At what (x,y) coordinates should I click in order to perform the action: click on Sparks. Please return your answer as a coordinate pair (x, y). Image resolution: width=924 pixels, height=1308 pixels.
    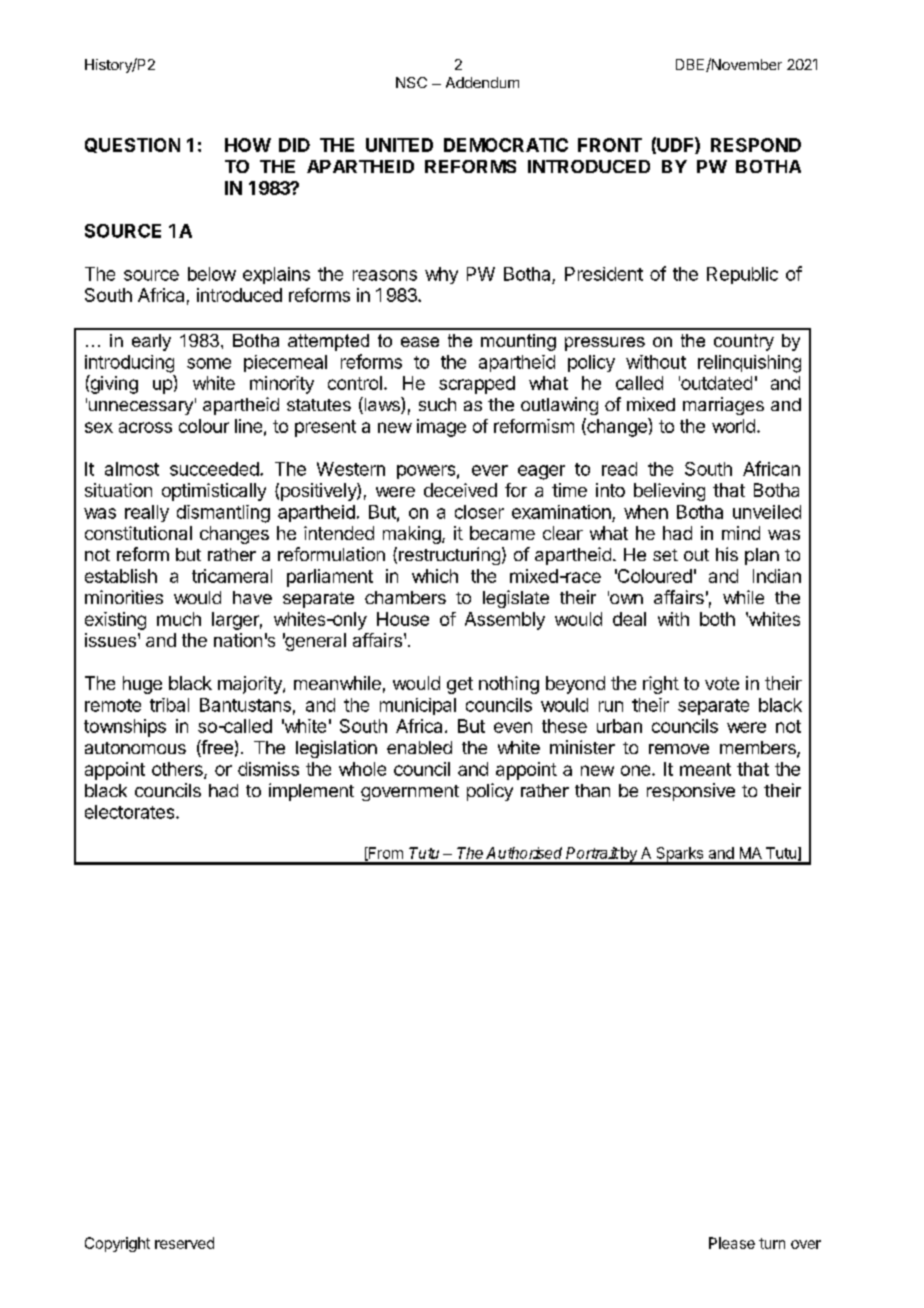
    Looking at the image, I should click on (680, 855).
